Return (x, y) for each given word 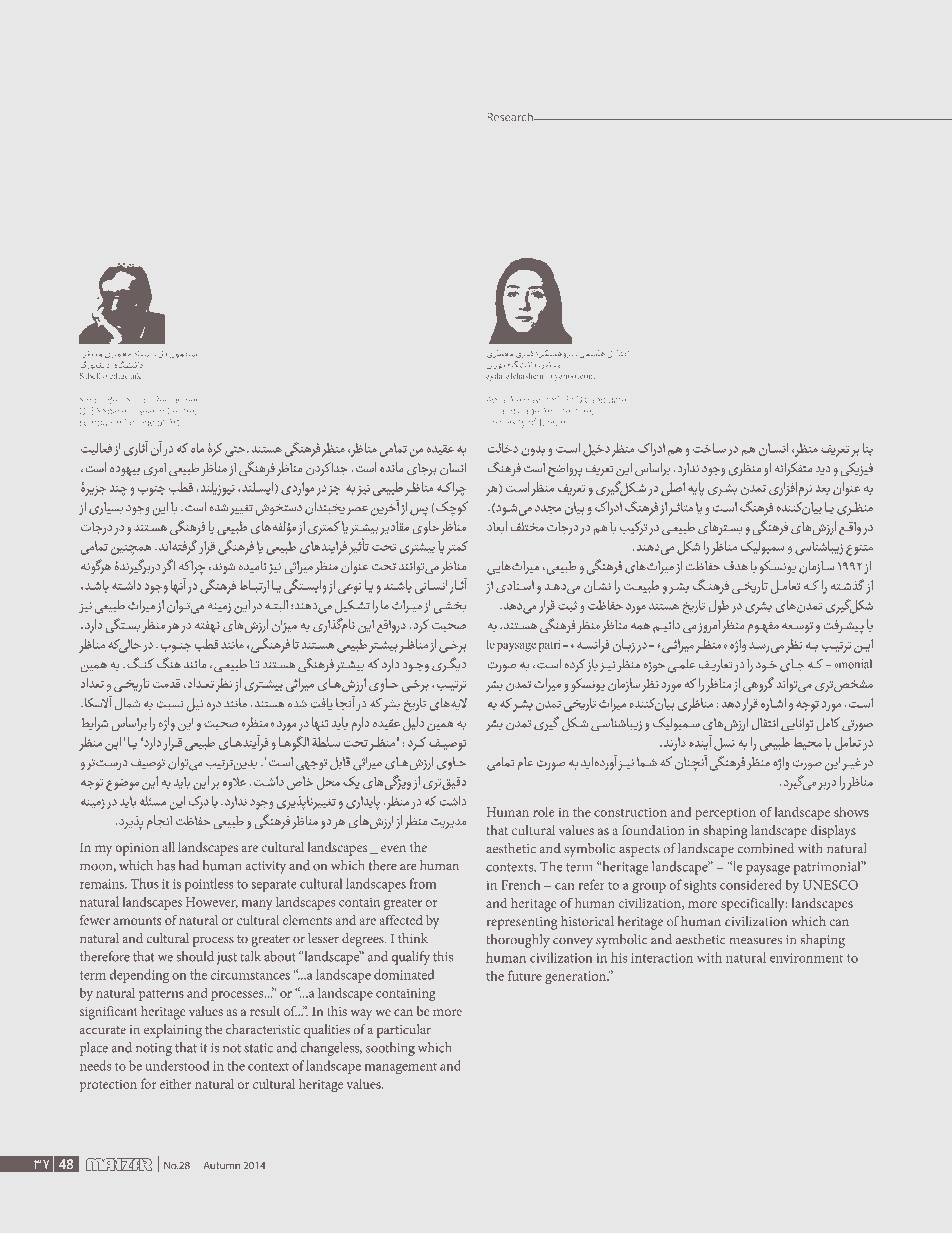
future (525, 975)
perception (725, 813)
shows (851, 812)
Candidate (605, 400)
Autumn (222, 1165)
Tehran (551, 422)
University (506, 423)
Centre (182, 411)
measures (755, 941)
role (544, 812)
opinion (137, 849)
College (139, 422)
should (195, 956)
